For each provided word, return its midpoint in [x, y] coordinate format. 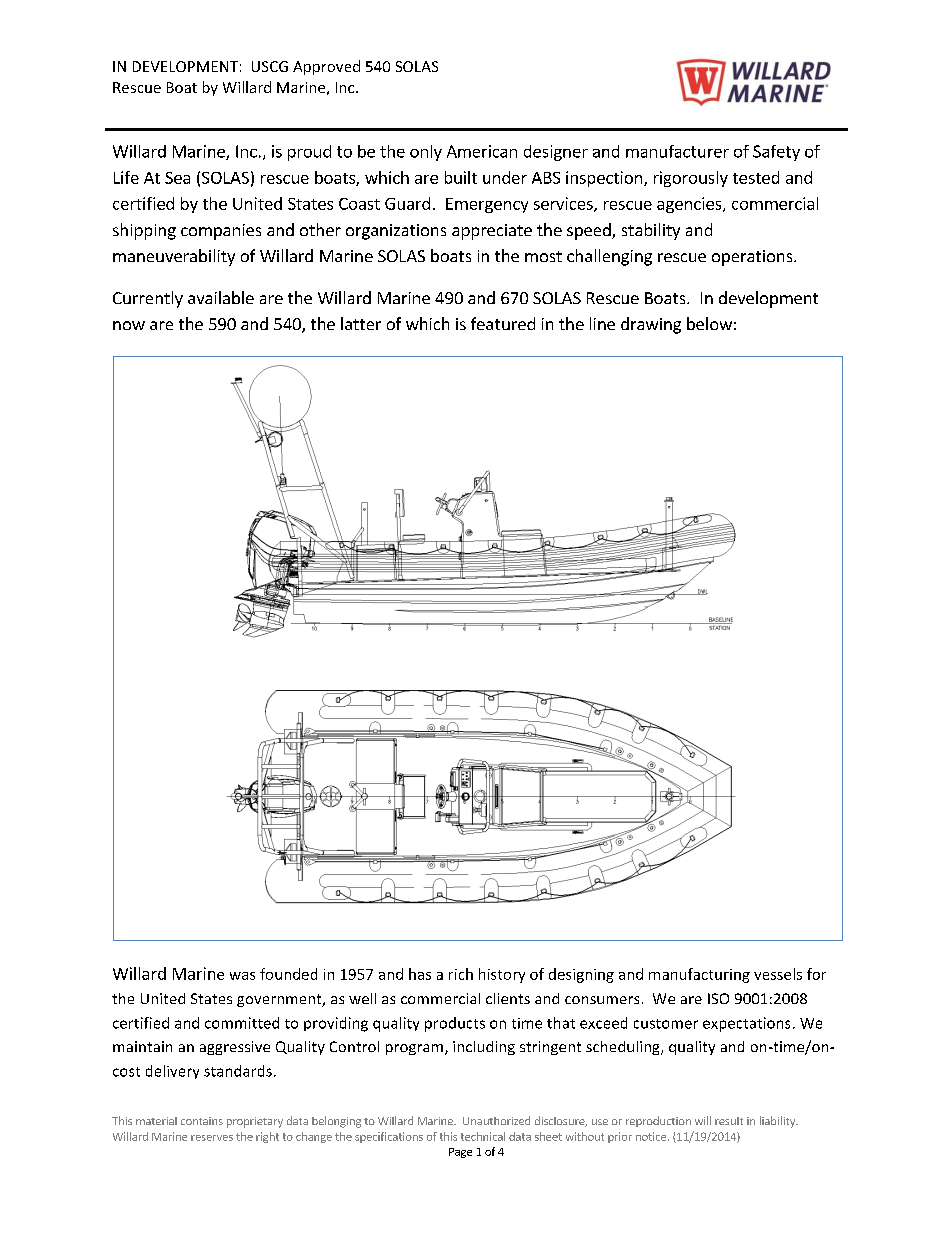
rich [461, 974]
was [242, 976]
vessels [778, 974]
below [709, 323]
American [482, 151]
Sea [177, 178]
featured [503, 323]
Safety [776, 153]
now [129, 325]
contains [202, 1121]
